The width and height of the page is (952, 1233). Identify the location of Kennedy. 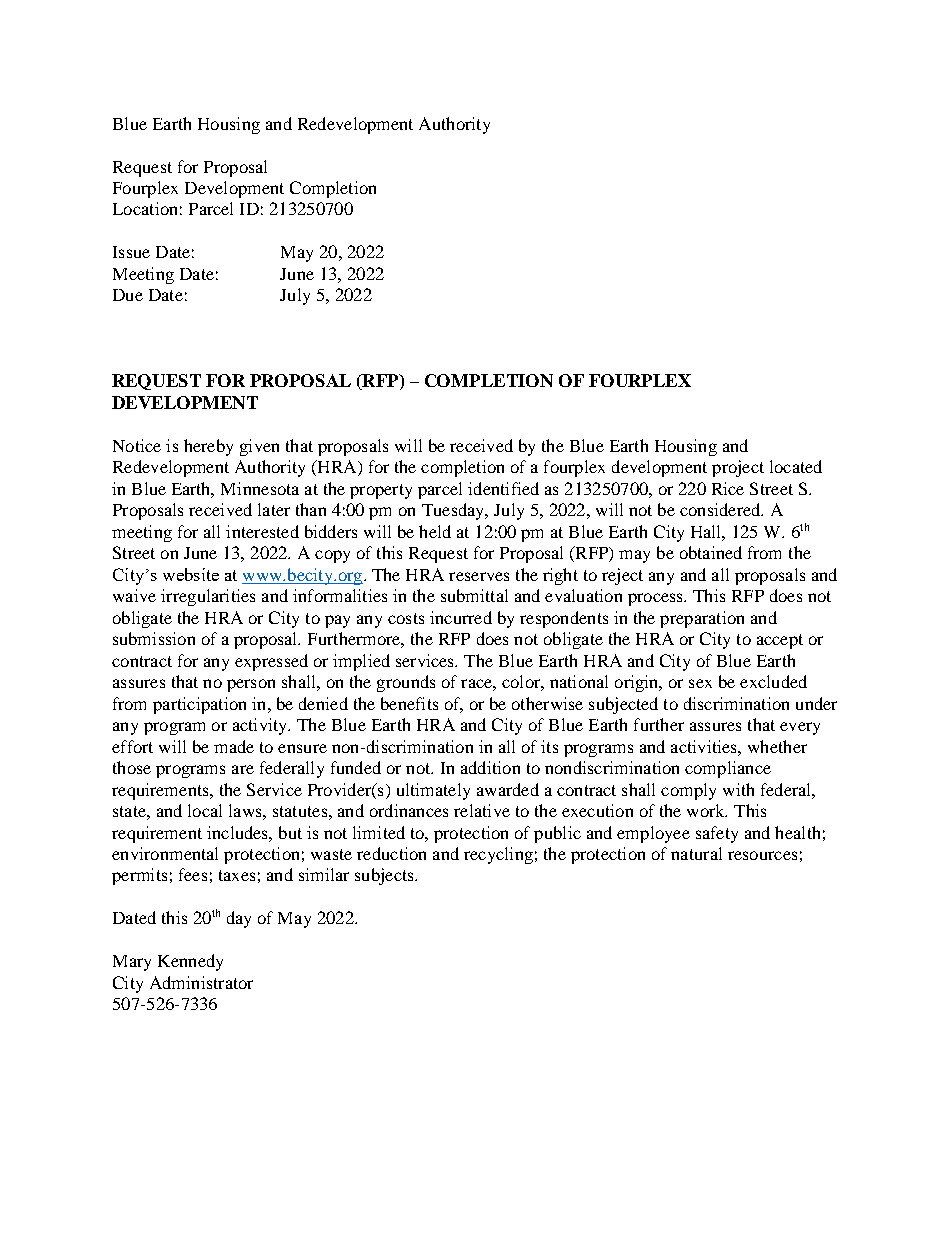
(190, 962).
